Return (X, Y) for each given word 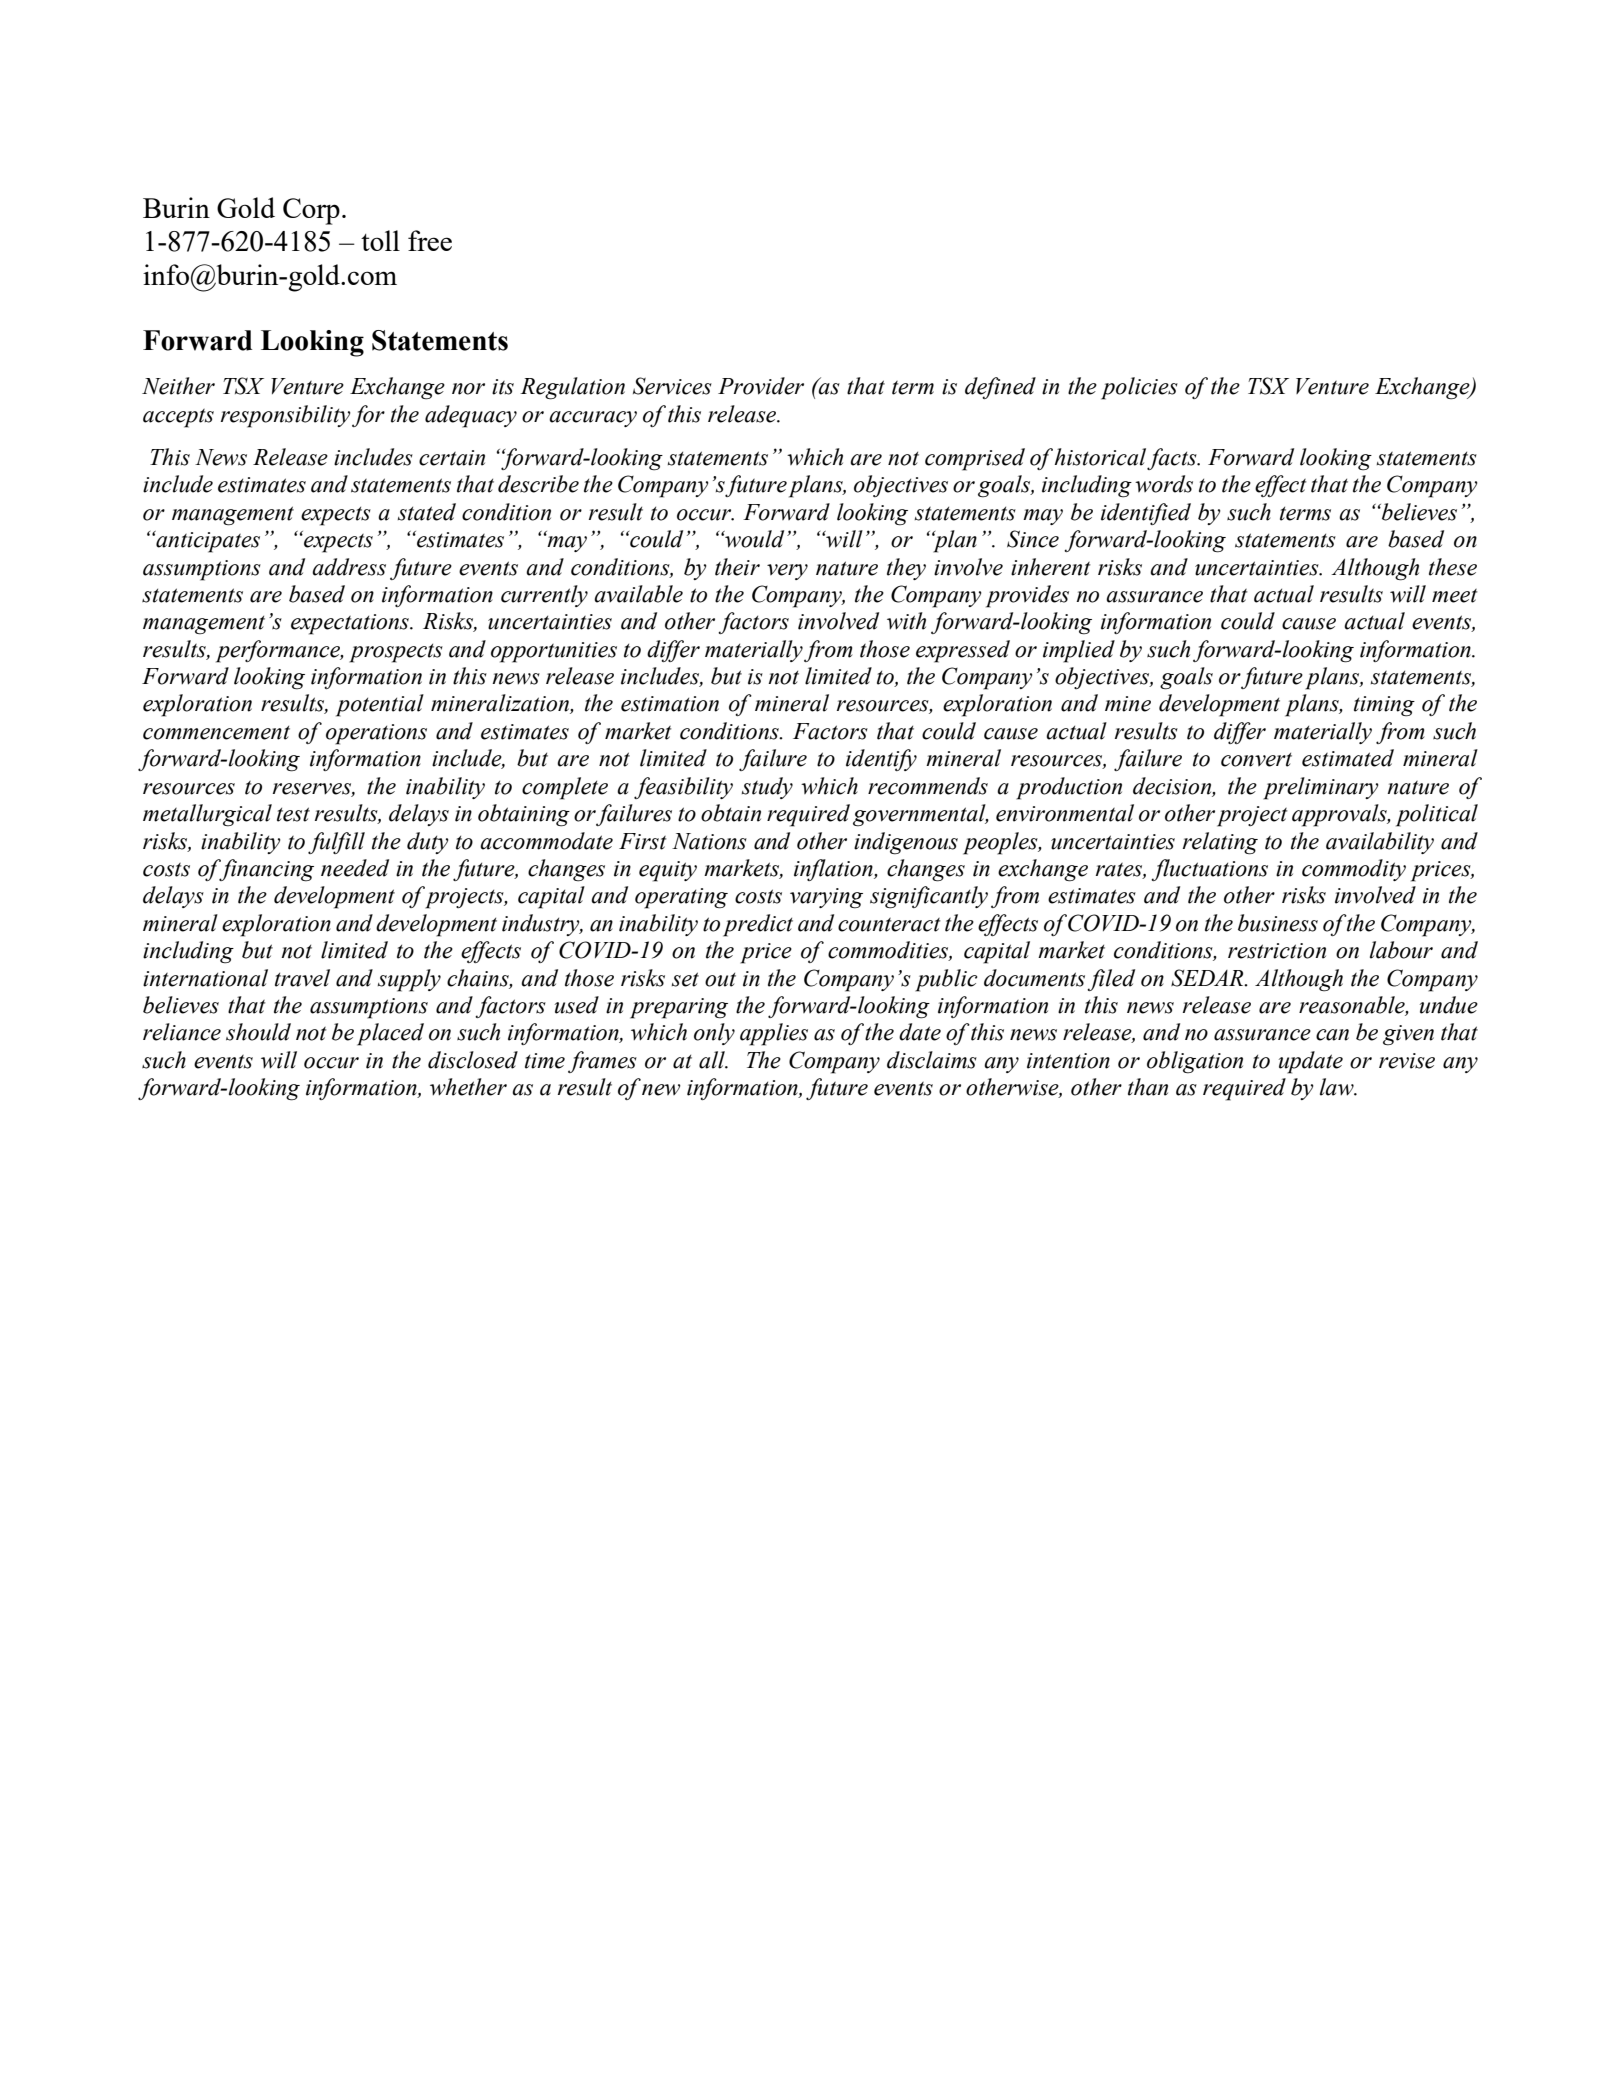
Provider (761, 386)
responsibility (286, 416)
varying (826, 898)
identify (881, 760)
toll (380, 240)
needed (355, 868)
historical (1102, 458)
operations (376, 734)
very (787, 572)
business (1278, 923)
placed (390, 1034)
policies (1139, 388)
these (1453, 567)
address (349, 567)
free (430, 240)
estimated (1348, 758)
